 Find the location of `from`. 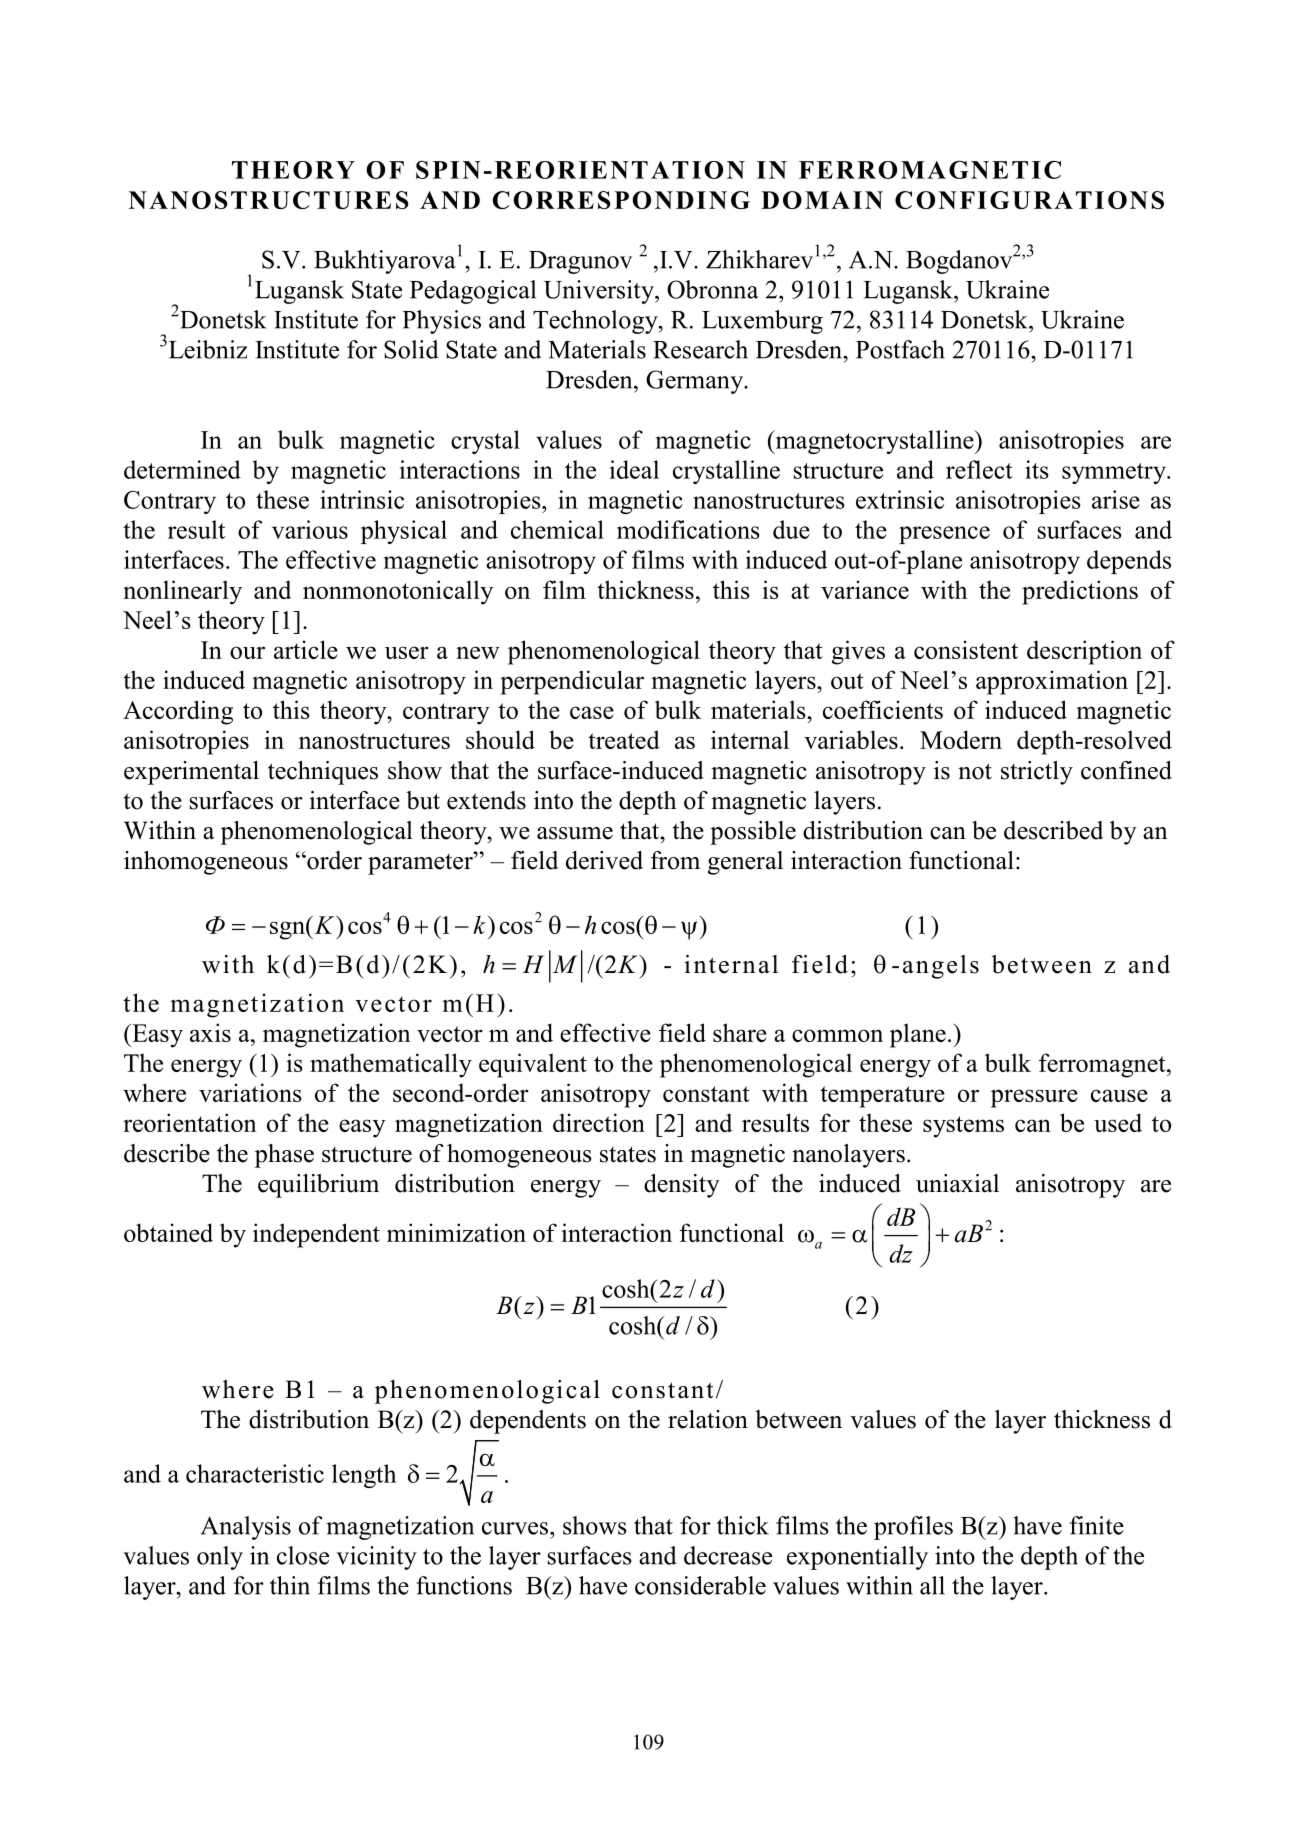

from is located at coordinates (675, 860).
